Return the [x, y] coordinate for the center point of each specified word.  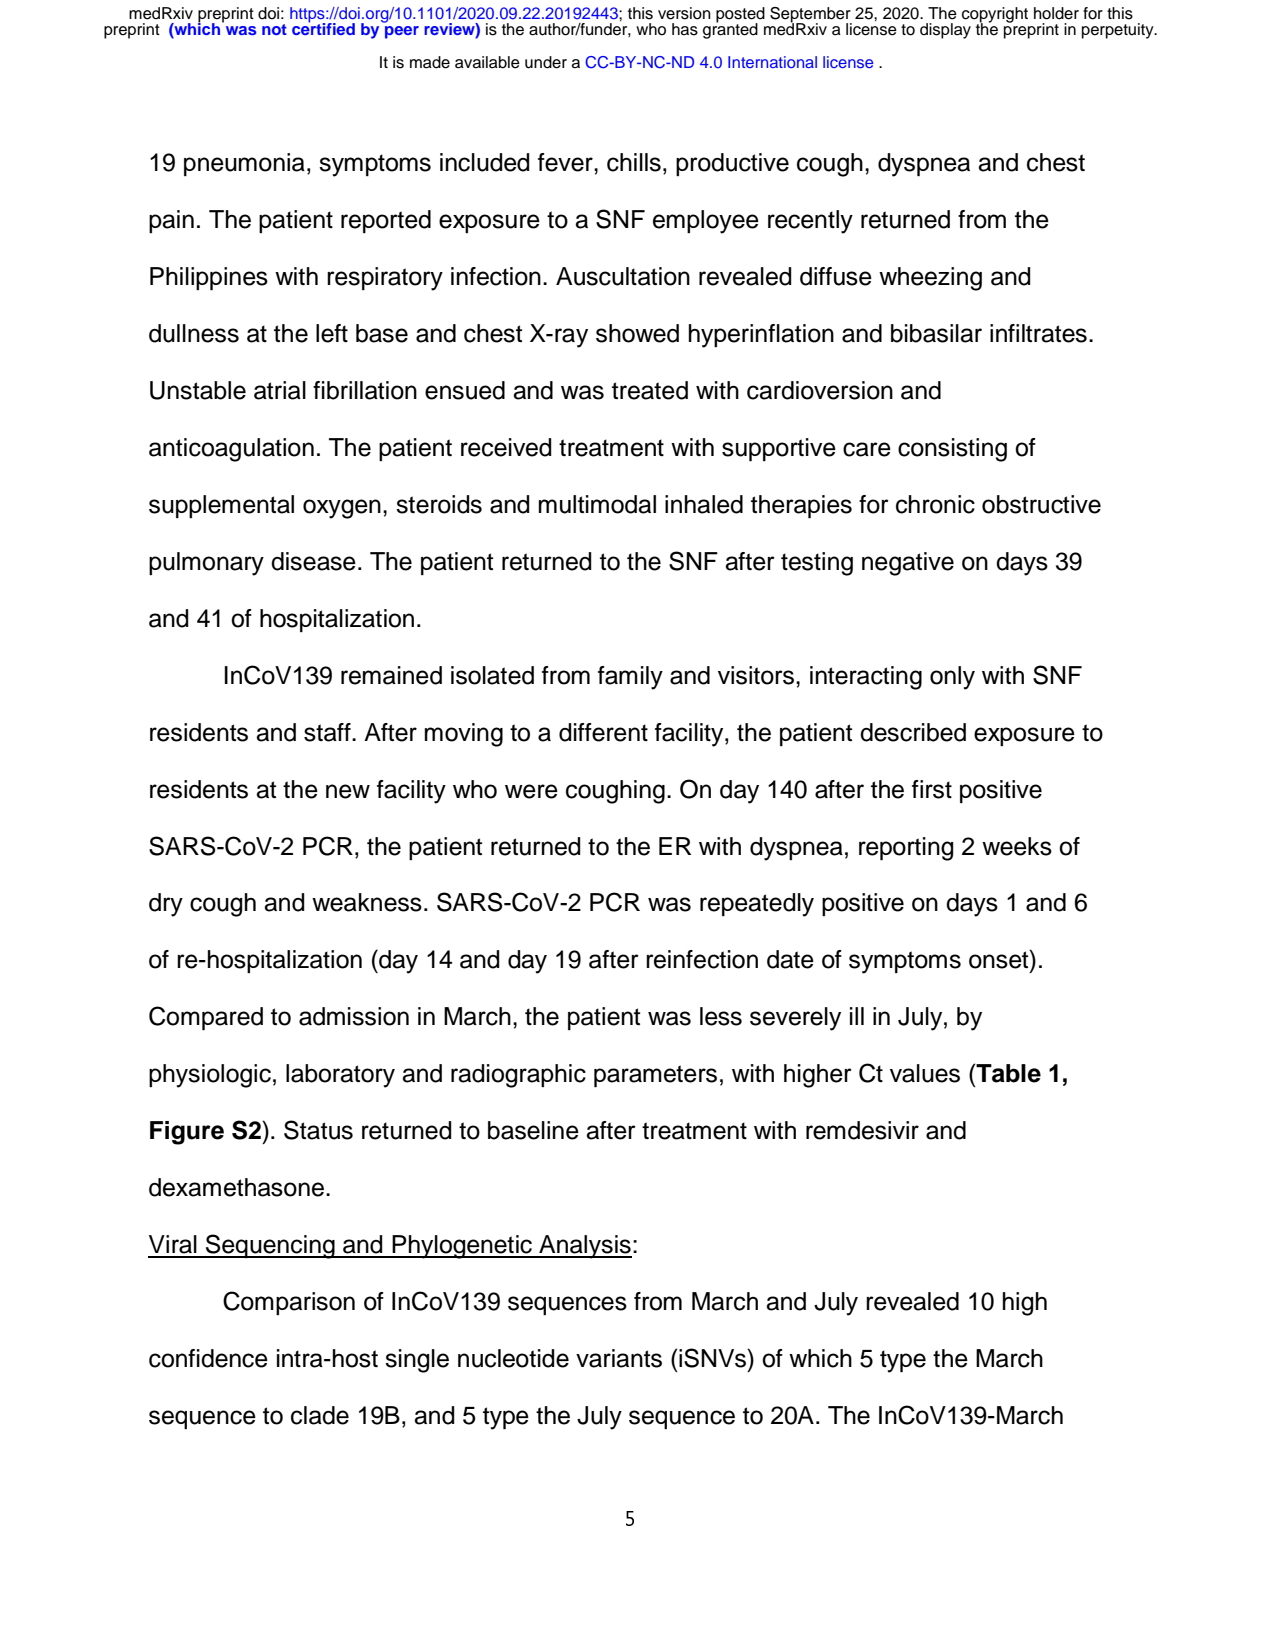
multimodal [597, 504]
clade [320, 1415]
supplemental [221, 506]
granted [730, 30]
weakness [367, 902]
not [274, 29]
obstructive [1041, 504]
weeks [1017, 846]
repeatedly [757, 905]
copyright [995, 16]
